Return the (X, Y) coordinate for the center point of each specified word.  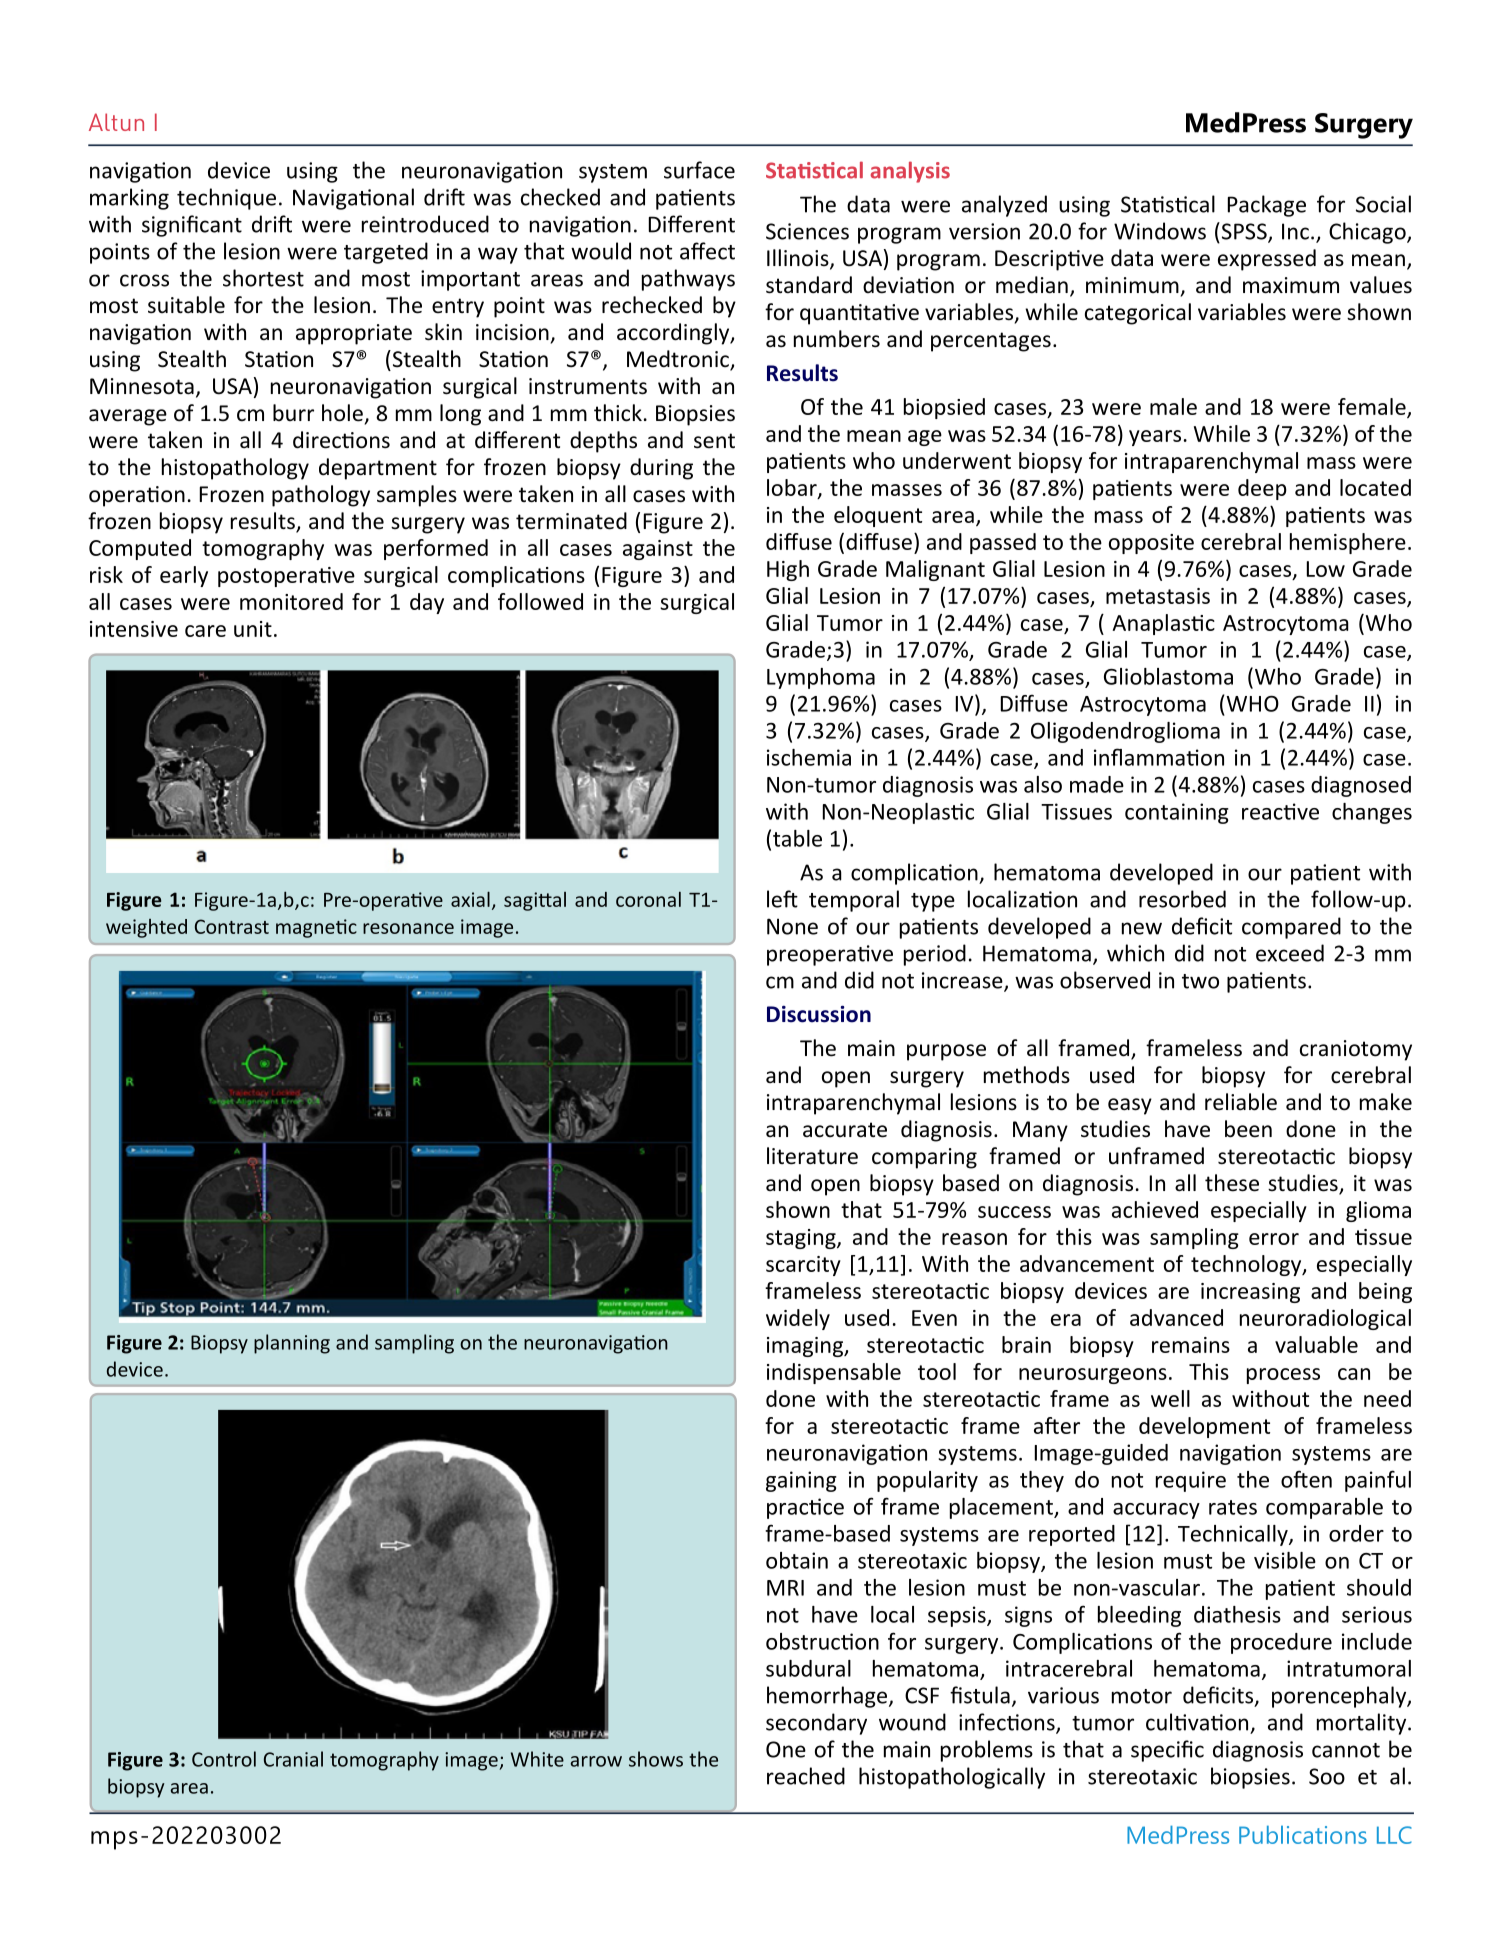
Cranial (293, 1759)
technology (1247, 1265)
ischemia (809, 757)
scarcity (803, 1266)
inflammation (1159, 757)
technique (226, 199)
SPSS (1244, 232)
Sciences (807, 231)
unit (253, 629)
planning (292, 1344)
